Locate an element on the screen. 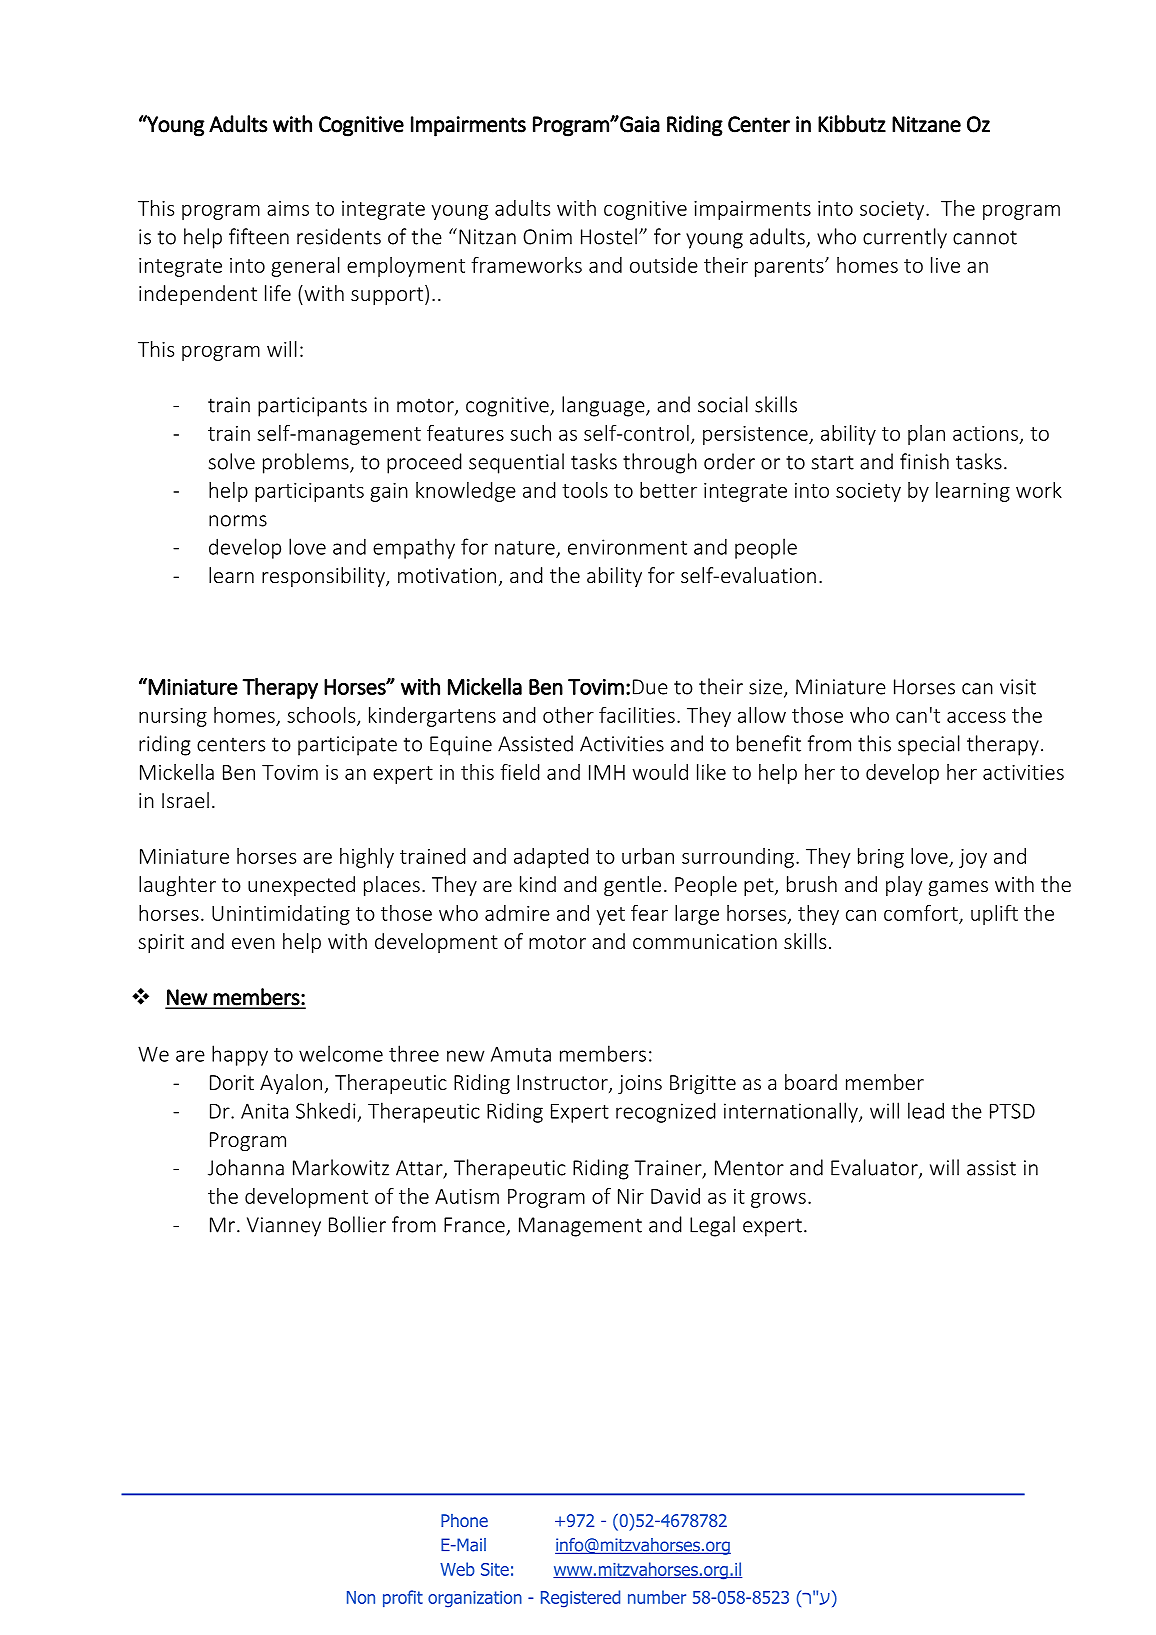 The height and width of the screenshot is (1635, 1156). Hostel is located at coordinates (609, 236).
